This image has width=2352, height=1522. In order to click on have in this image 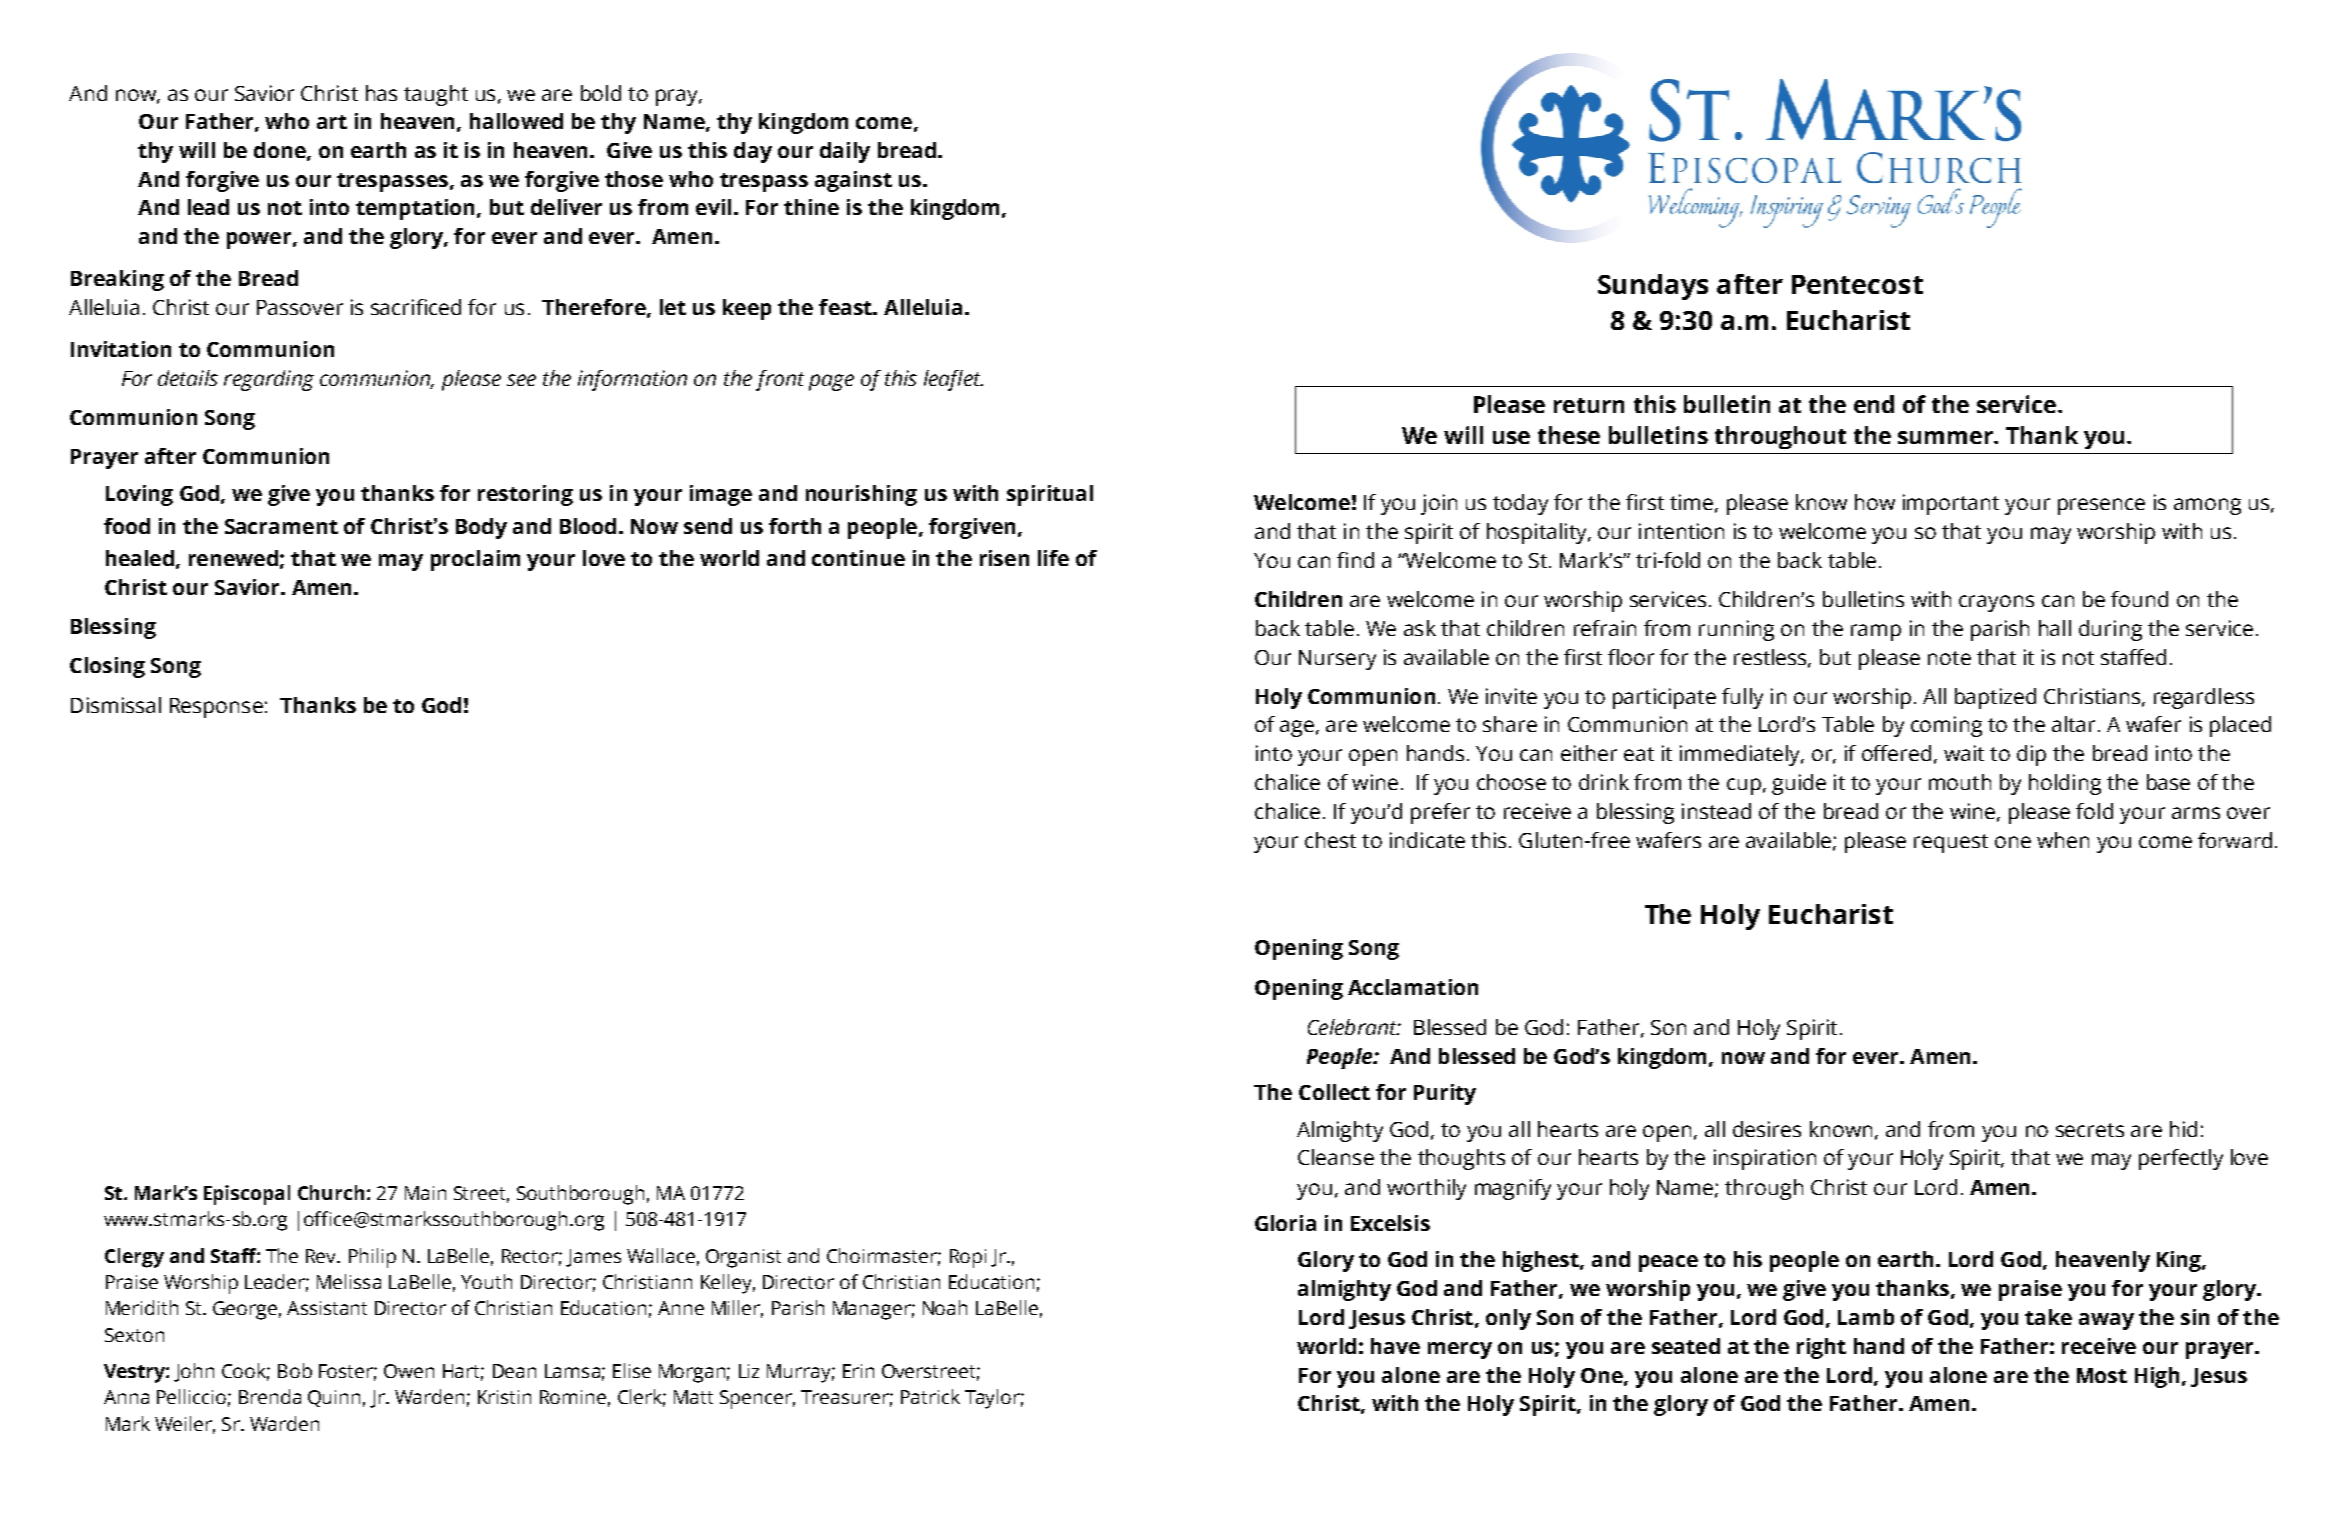, I will do `click(1395, 1346)`.
